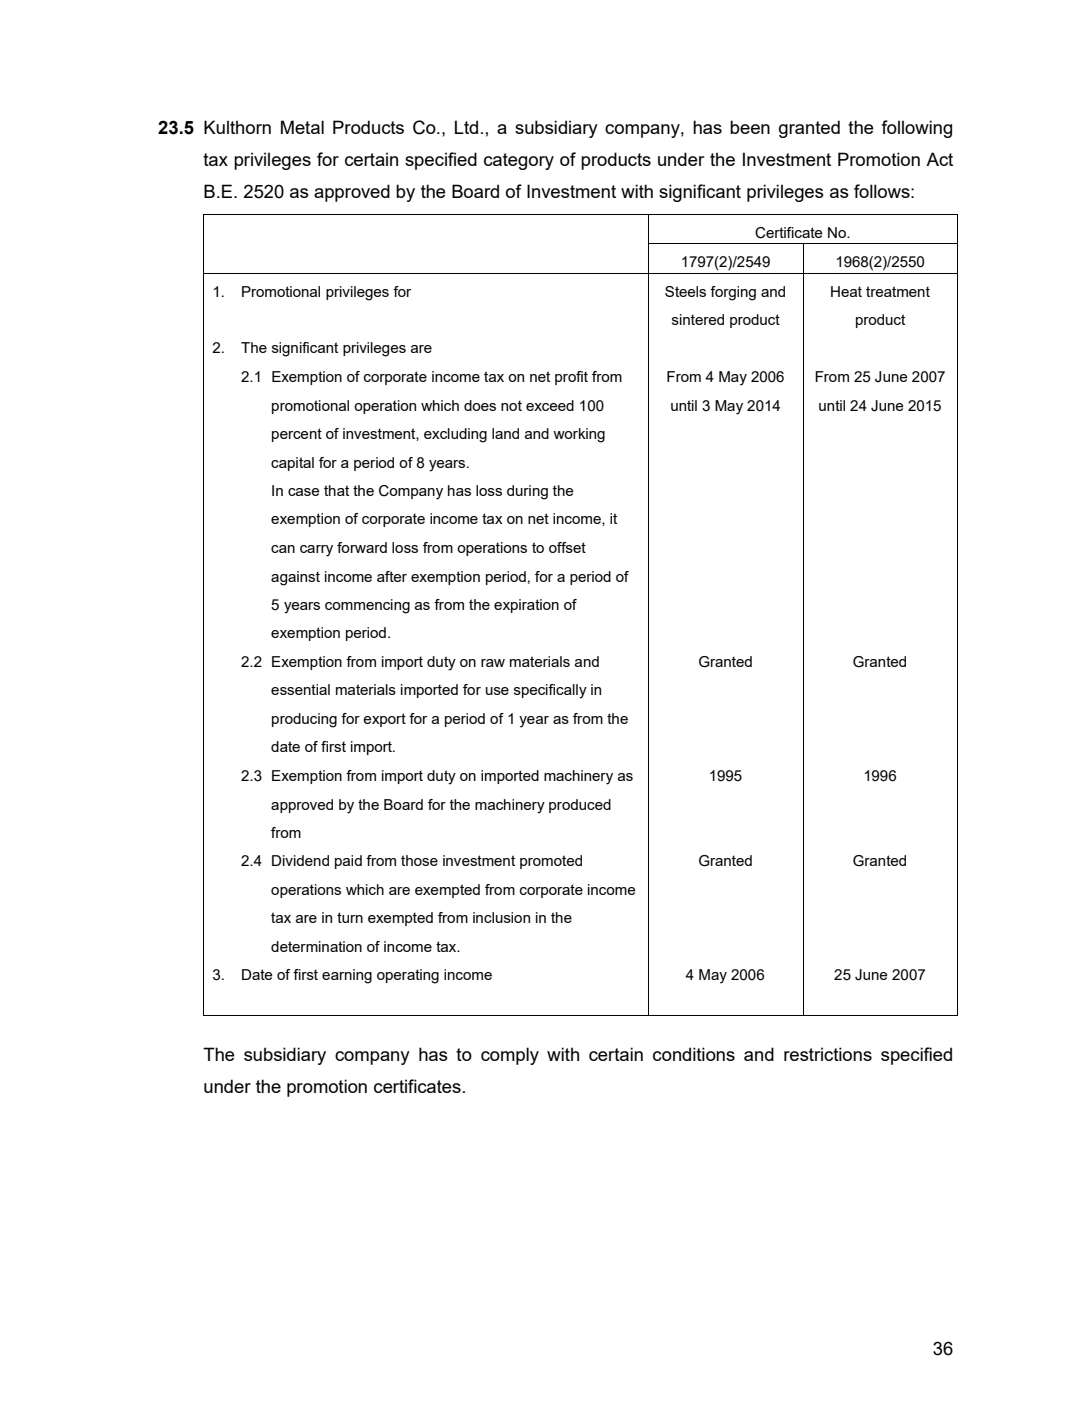 The width and height of the screenshot is (1090, 1411). I want to click on category, so click(519, 161).
